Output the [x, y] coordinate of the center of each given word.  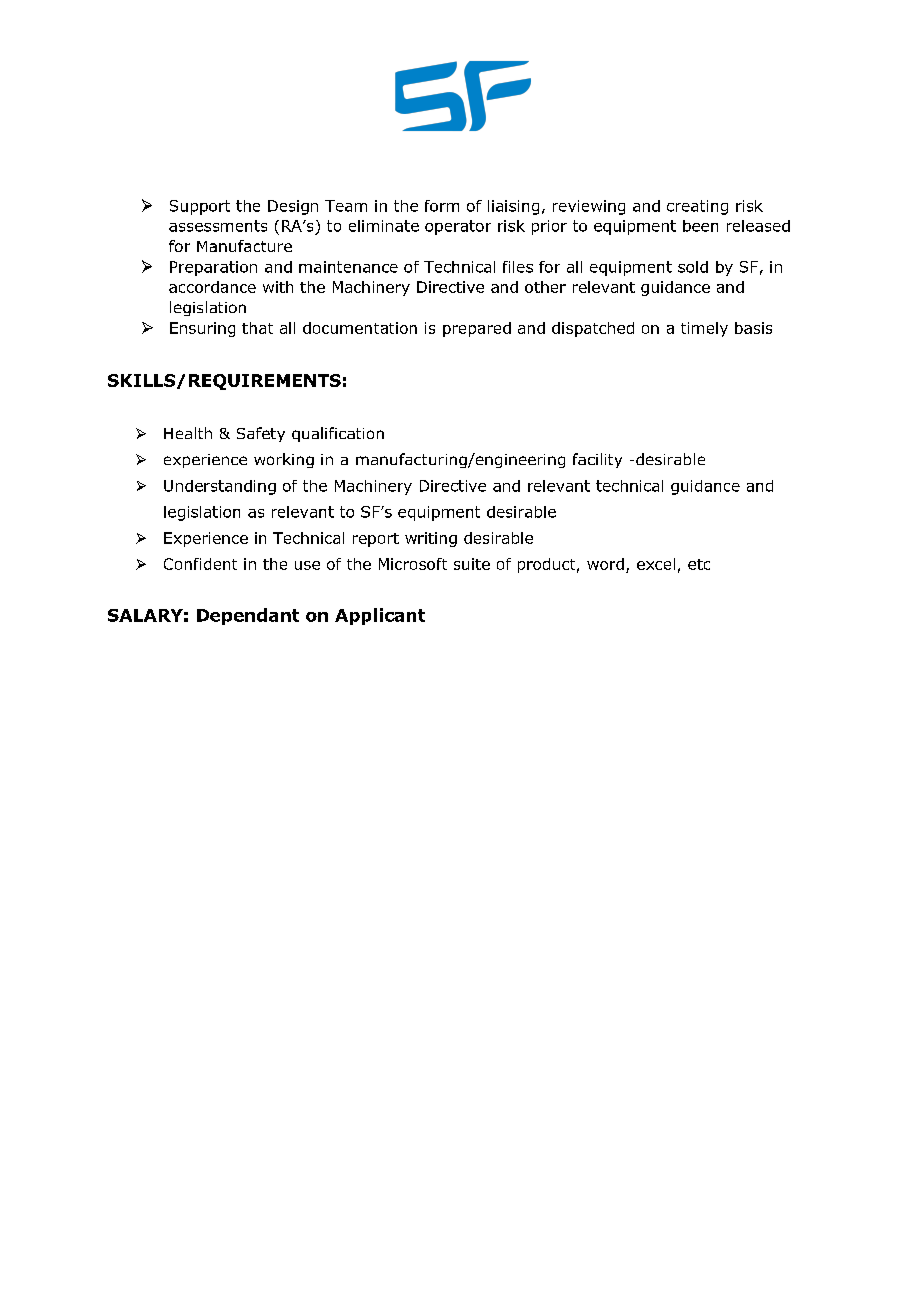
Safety [261, 434]
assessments [218, 226]
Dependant [248, 616]
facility [597, 460]
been [700, 226]
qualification [338, 434]
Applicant [380, 616]
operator [458, 227]
